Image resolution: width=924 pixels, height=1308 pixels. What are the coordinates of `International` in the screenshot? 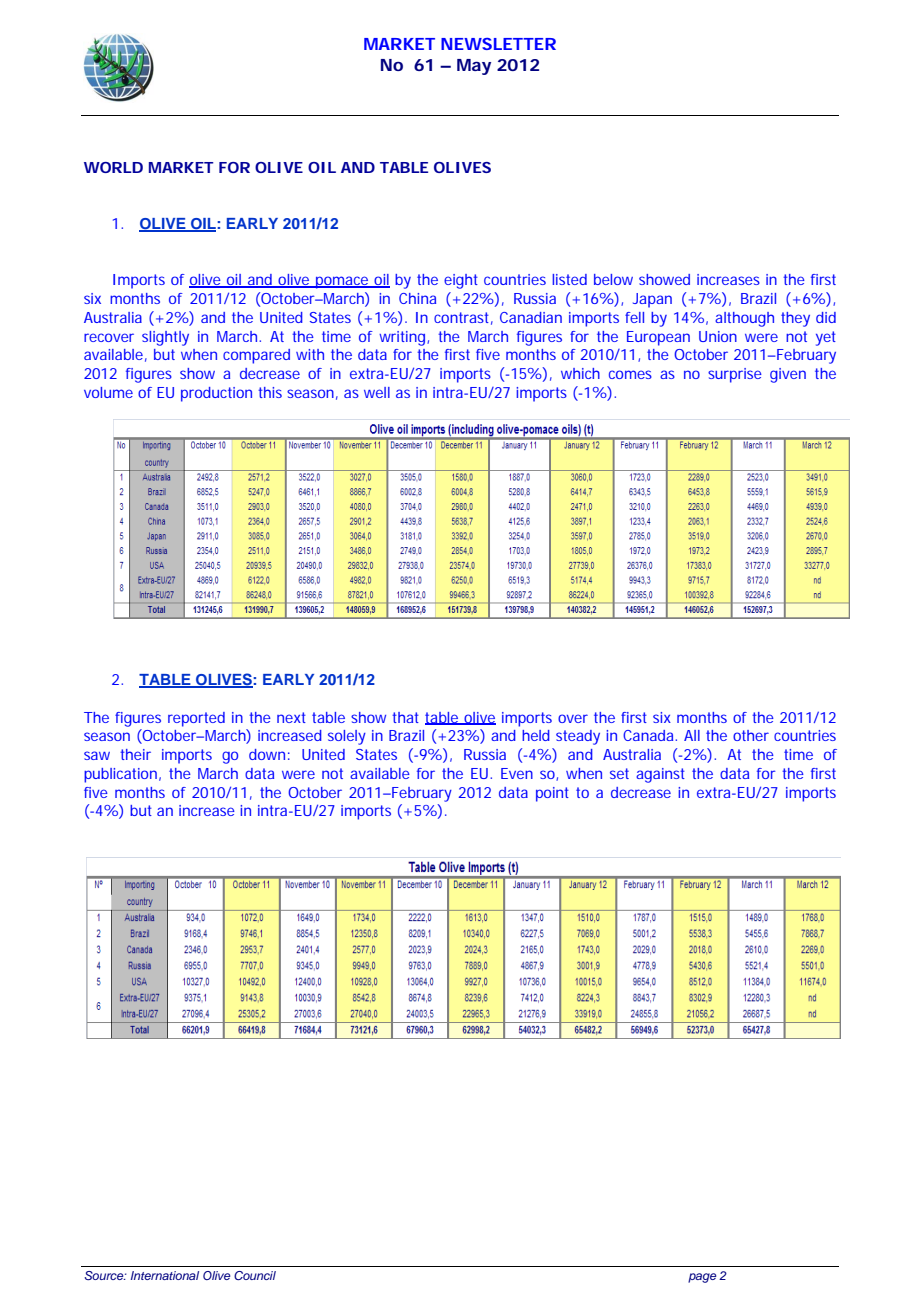 It's located at (165, 1275).
